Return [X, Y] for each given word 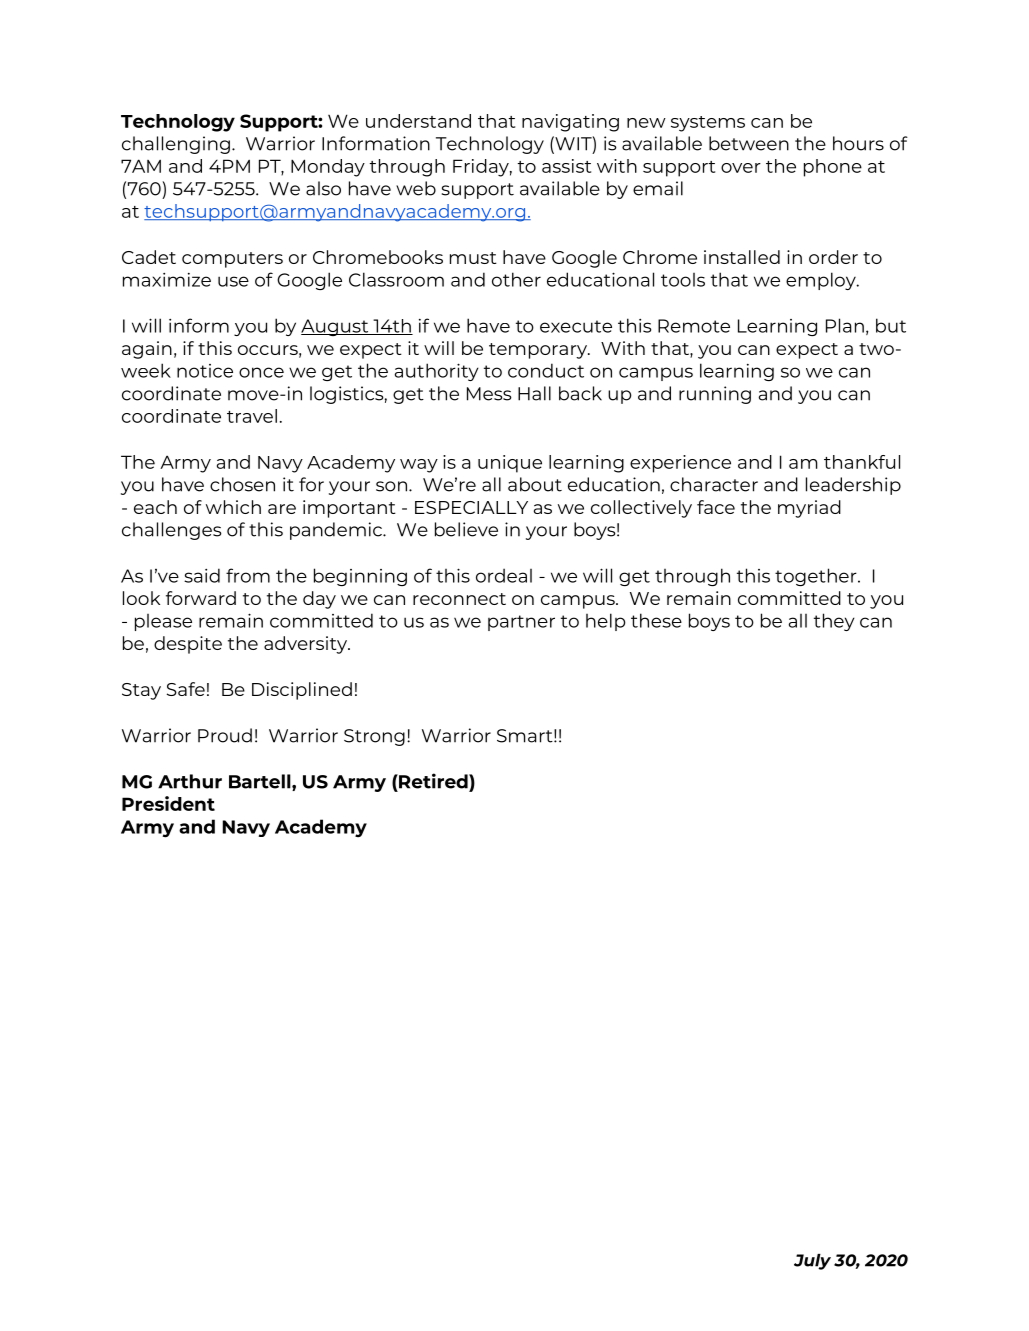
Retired [433, 781]
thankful [862, 462]
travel [252, 416]
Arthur [190, 781]
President [168, 803]
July [812, 1262]
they [834, 622]
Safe [186, 689]
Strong [374, 737]
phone [833, 168]
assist [566, 166]
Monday [328, 168]
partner [521, 623]
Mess [489, 394]
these [656, 620]
